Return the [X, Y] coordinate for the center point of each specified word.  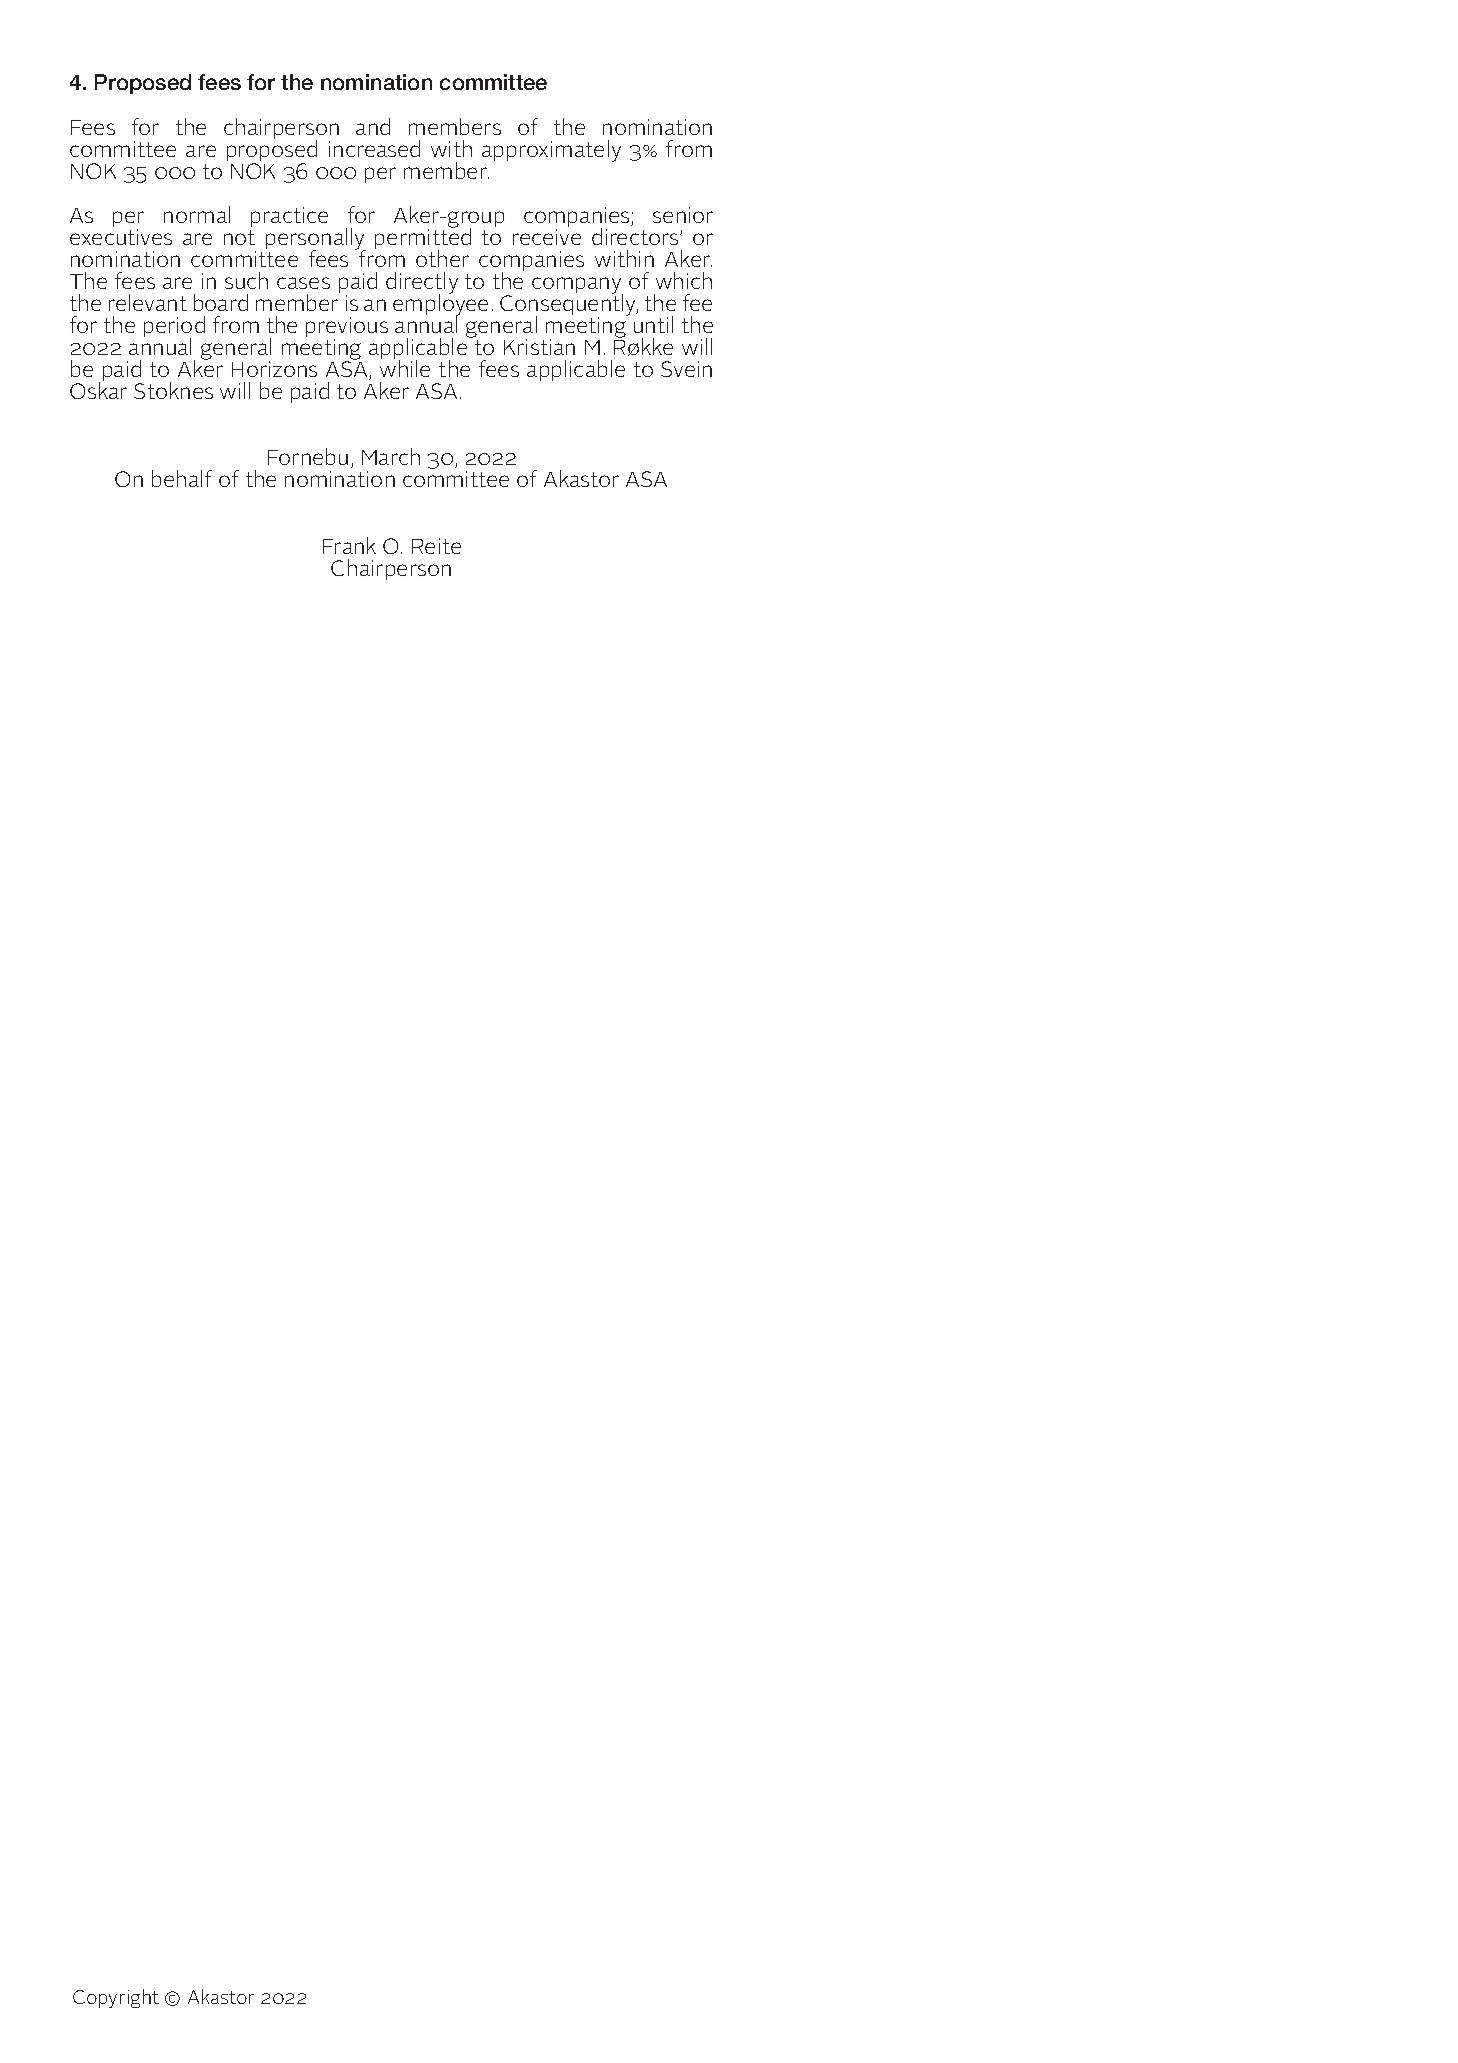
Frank [349, 545]
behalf [182, 478]
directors [636, 236]
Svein [686, 369]
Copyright [116, 1998]
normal [197, 214]
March [391, 456]
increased [374, 148]
